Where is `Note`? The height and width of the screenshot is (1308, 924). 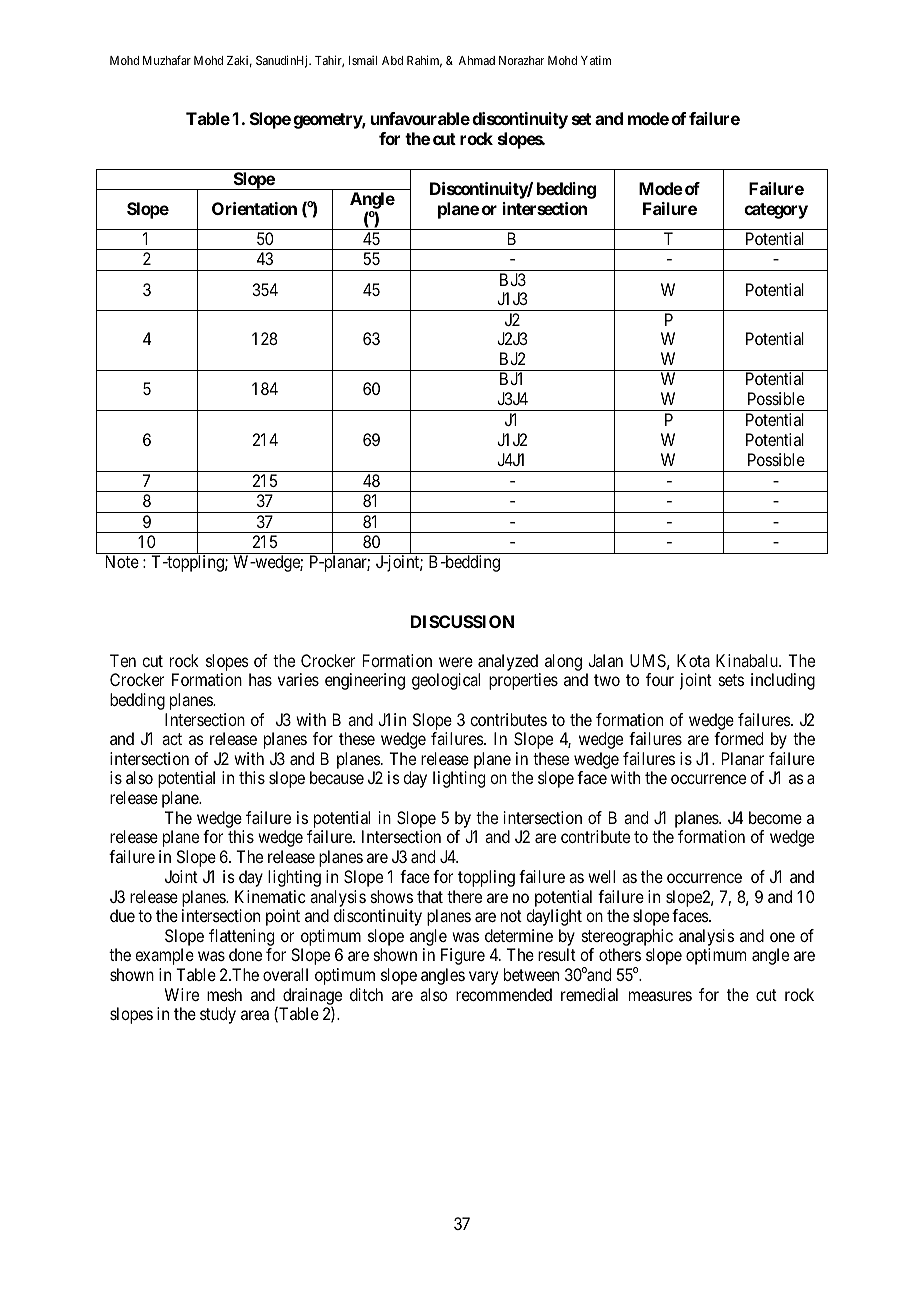
Note is located at coordinates (122, 561).
